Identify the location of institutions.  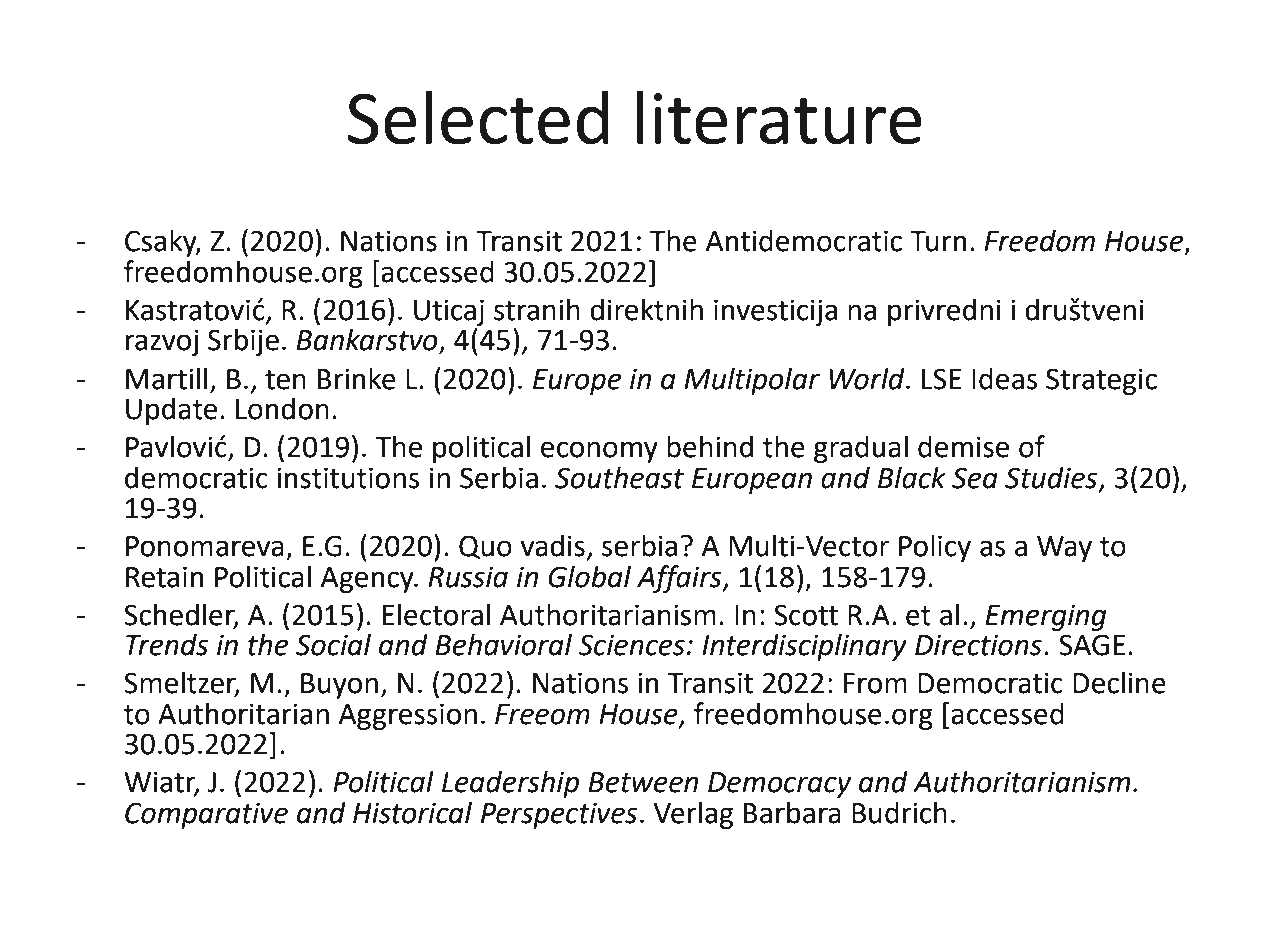
(348, 478).
